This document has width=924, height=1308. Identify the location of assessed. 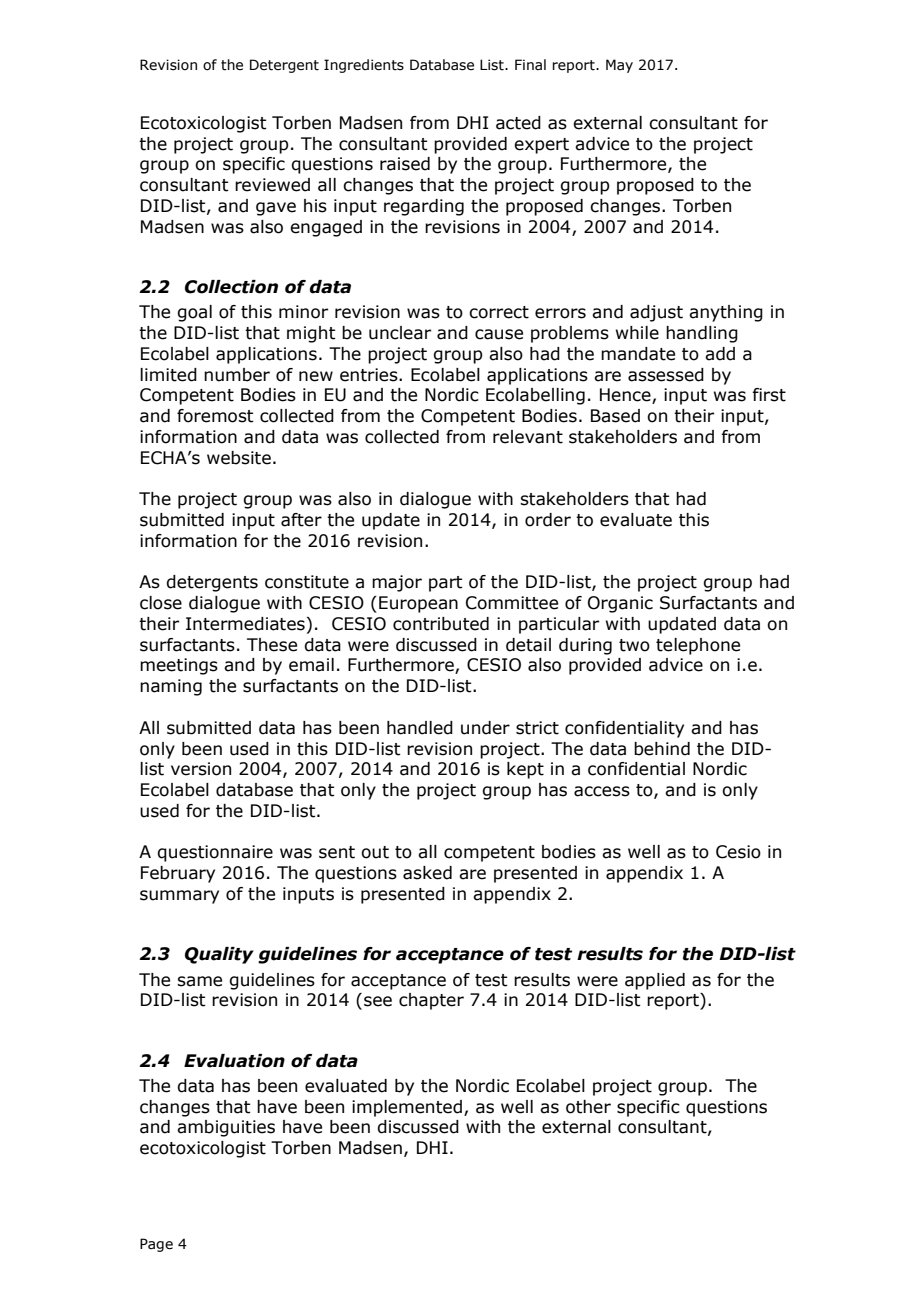
(666, 375).
